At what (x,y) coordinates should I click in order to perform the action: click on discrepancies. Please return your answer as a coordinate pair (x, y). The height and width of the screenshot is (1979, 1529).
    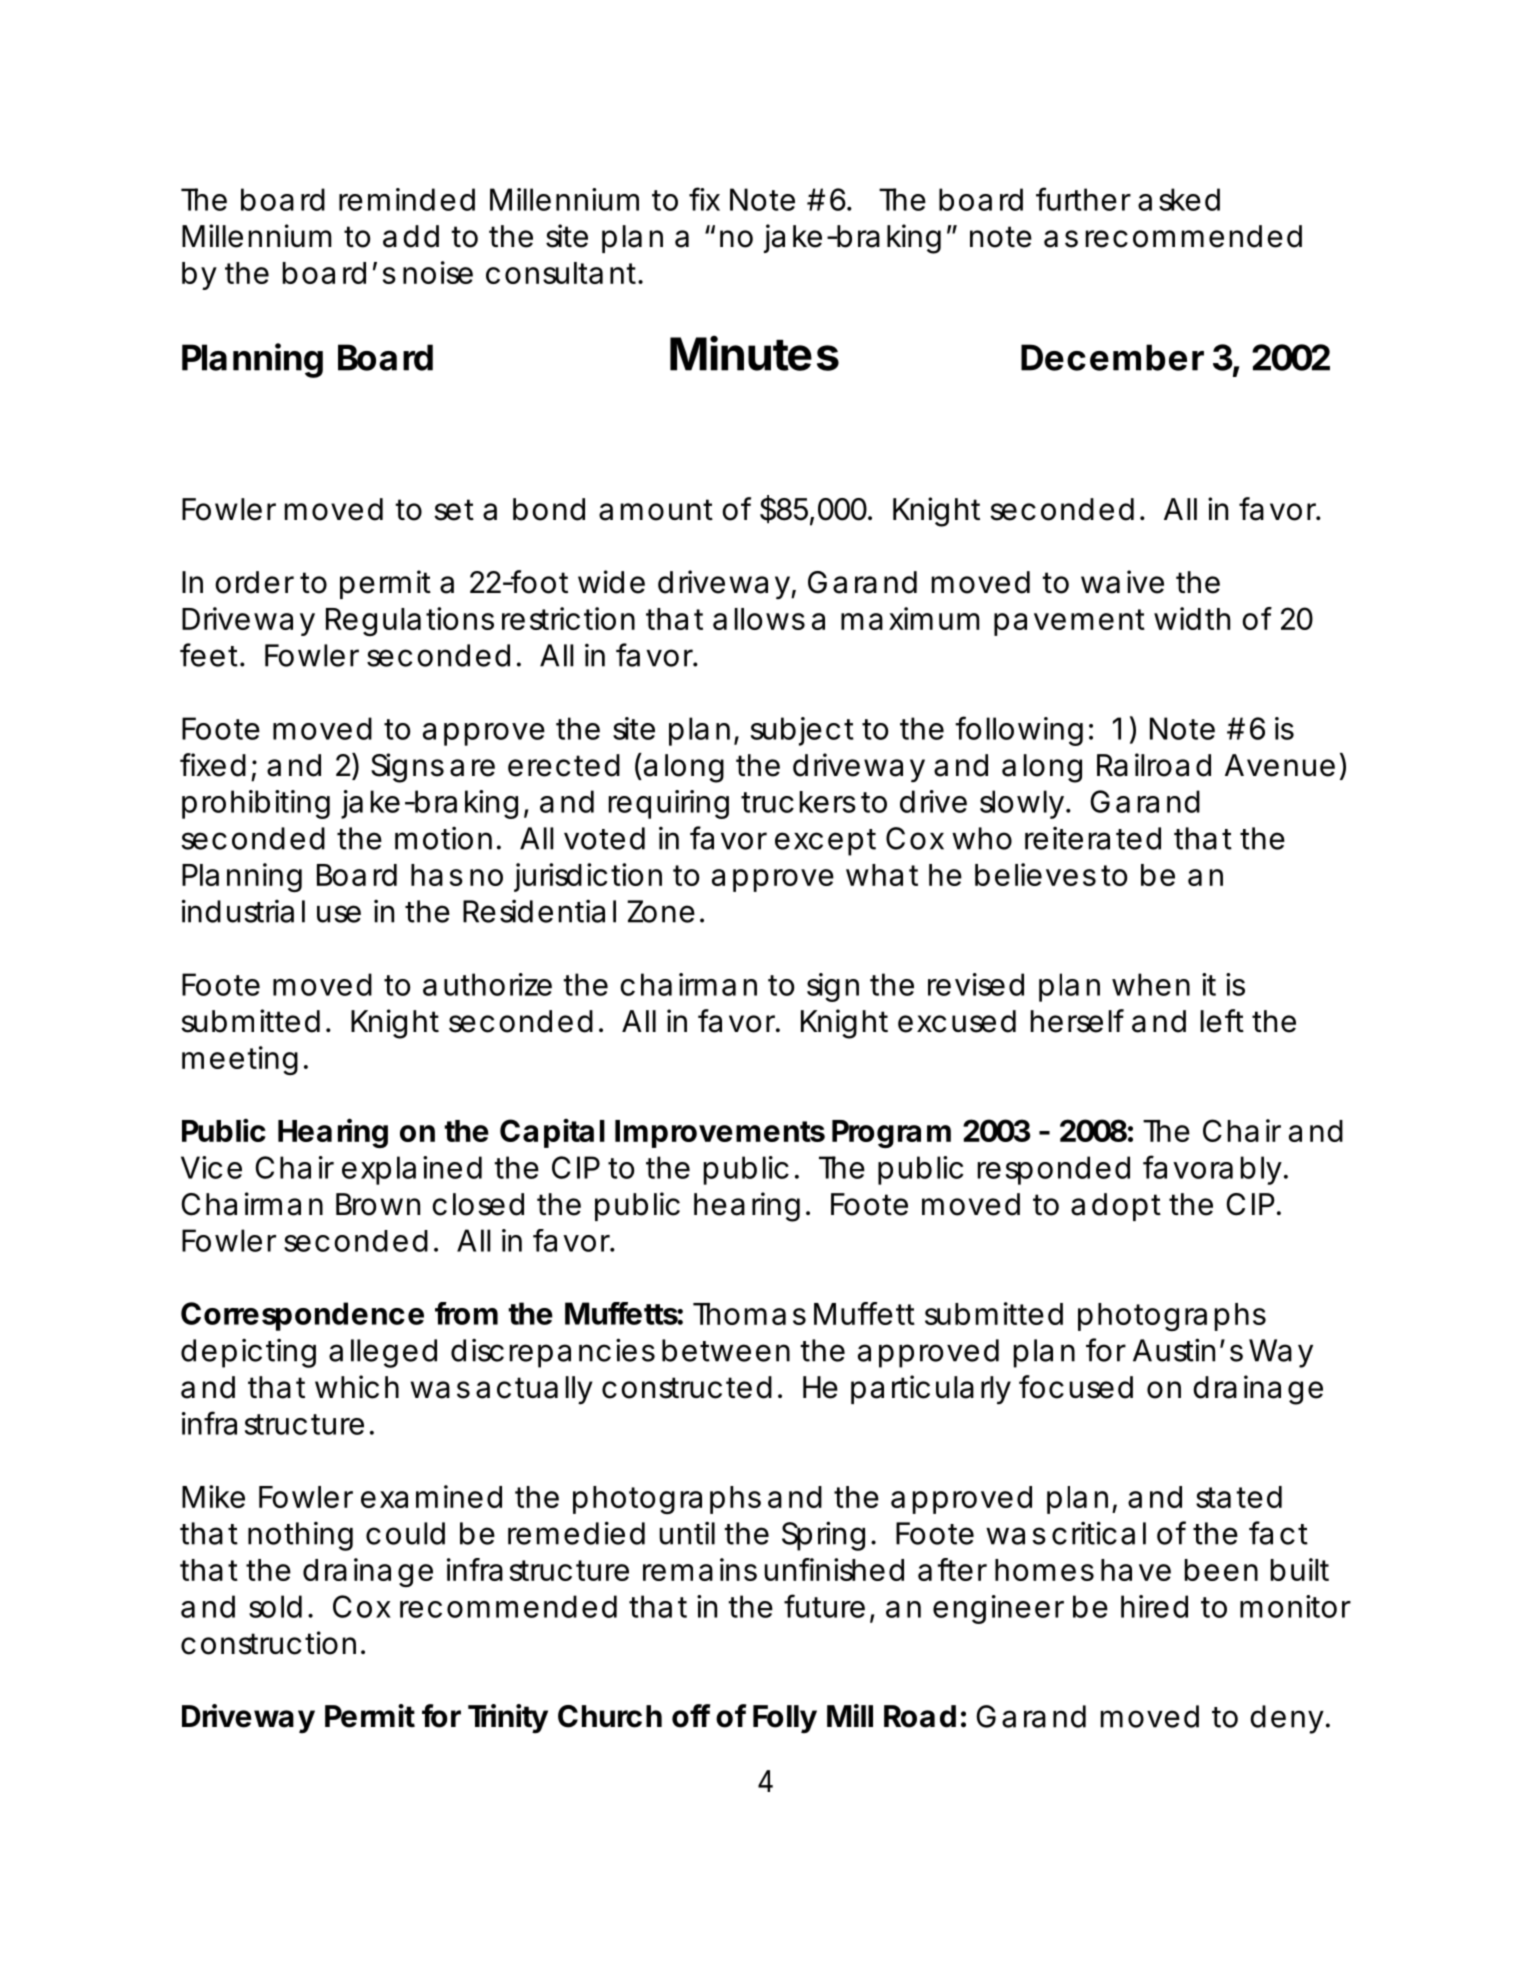
    Looking at the image, I should click on (553, 1353).
